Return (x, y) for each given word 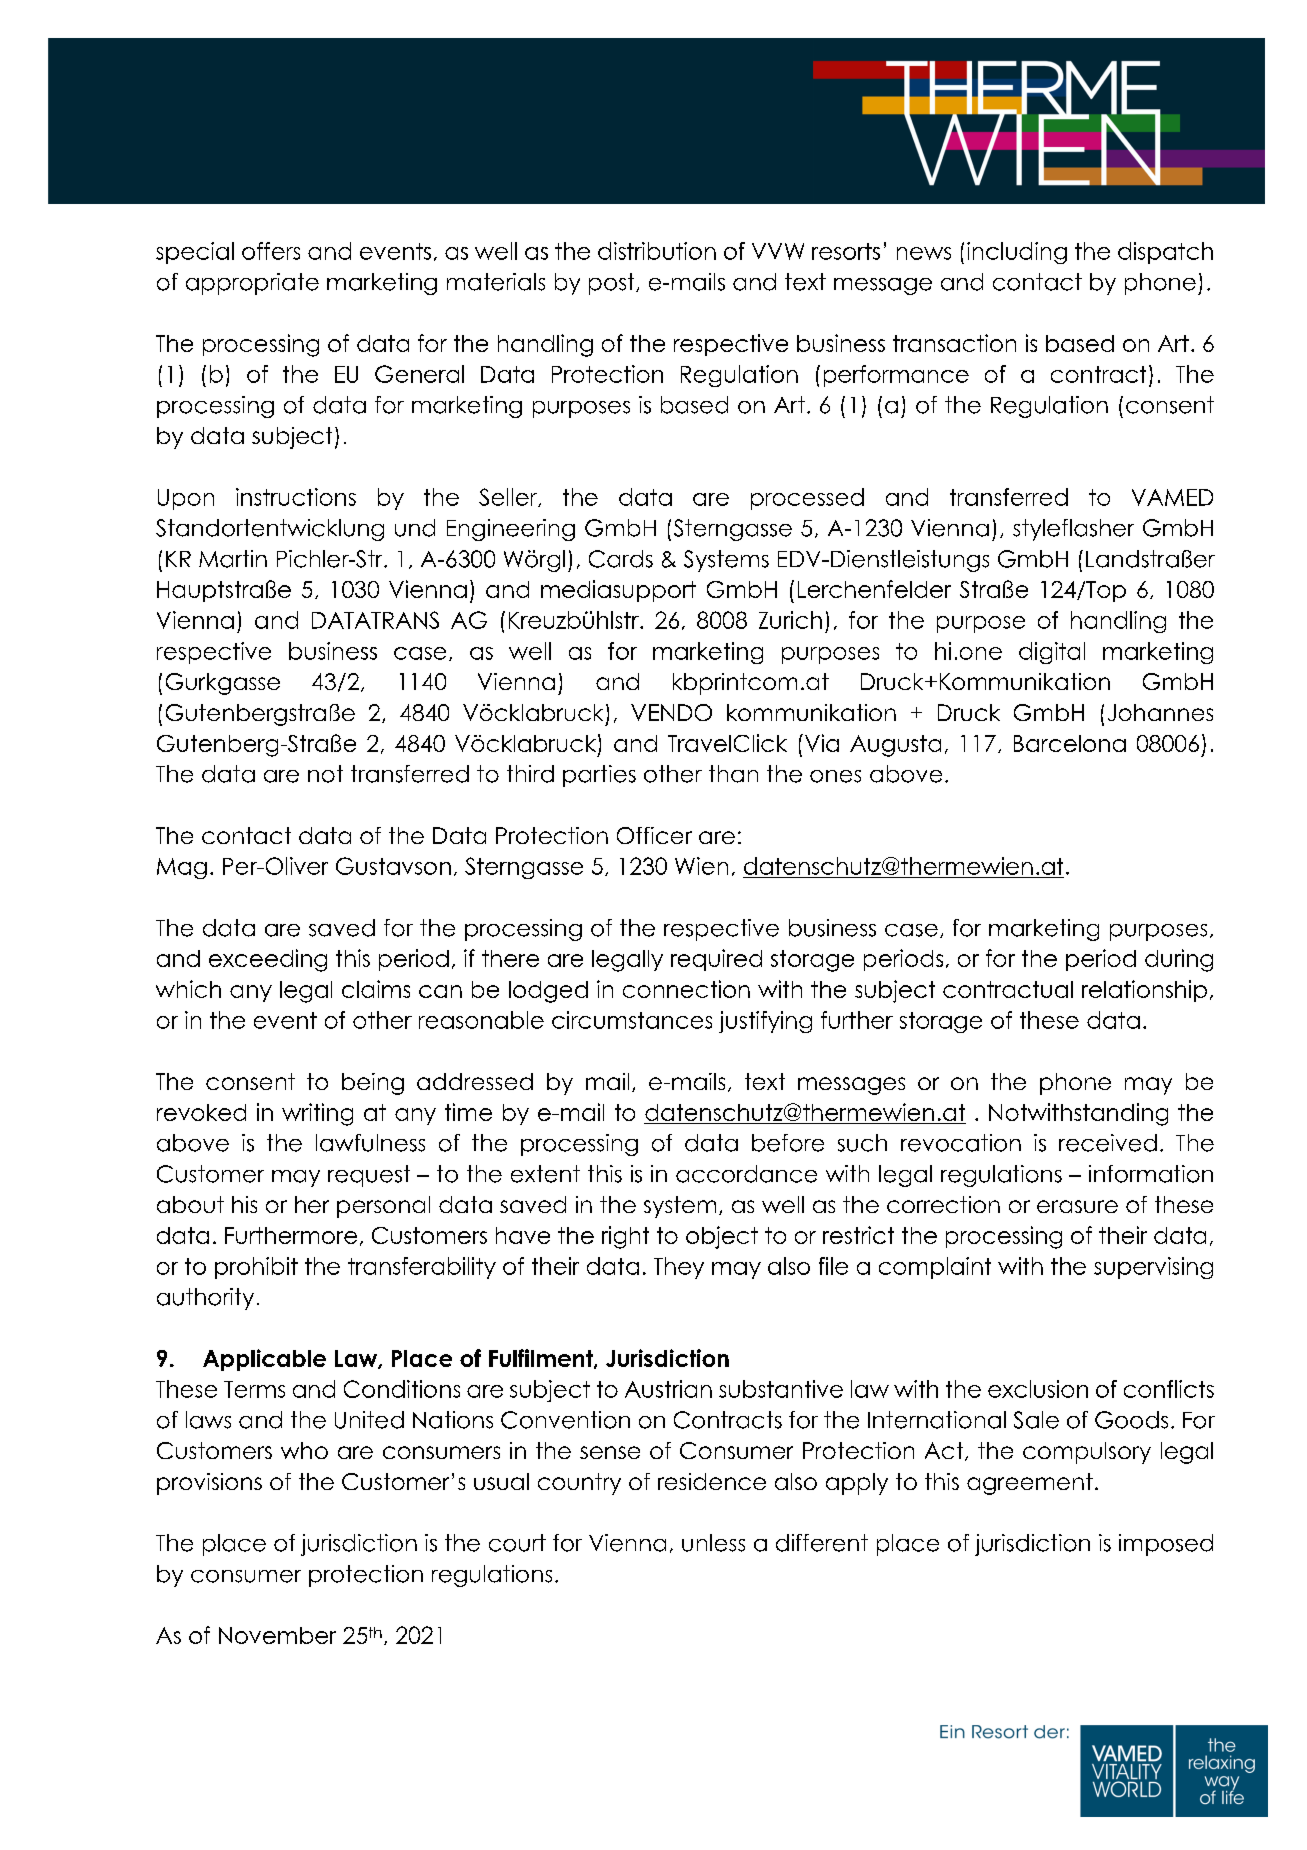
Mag (182, 868)
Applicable (264, 1360)
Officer (654, 835)
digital (1052, 653)
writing (317, 1114)
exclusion (1038, 1389)
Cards (621, 559)
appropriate (252, 284)
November (277, 1635)
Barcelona (1070, 743)
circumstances (632, 1020)
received (1108, 1143)
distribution (657, 251)
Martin (233, 559)
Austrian (668, 1389)
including (1017, 253)
